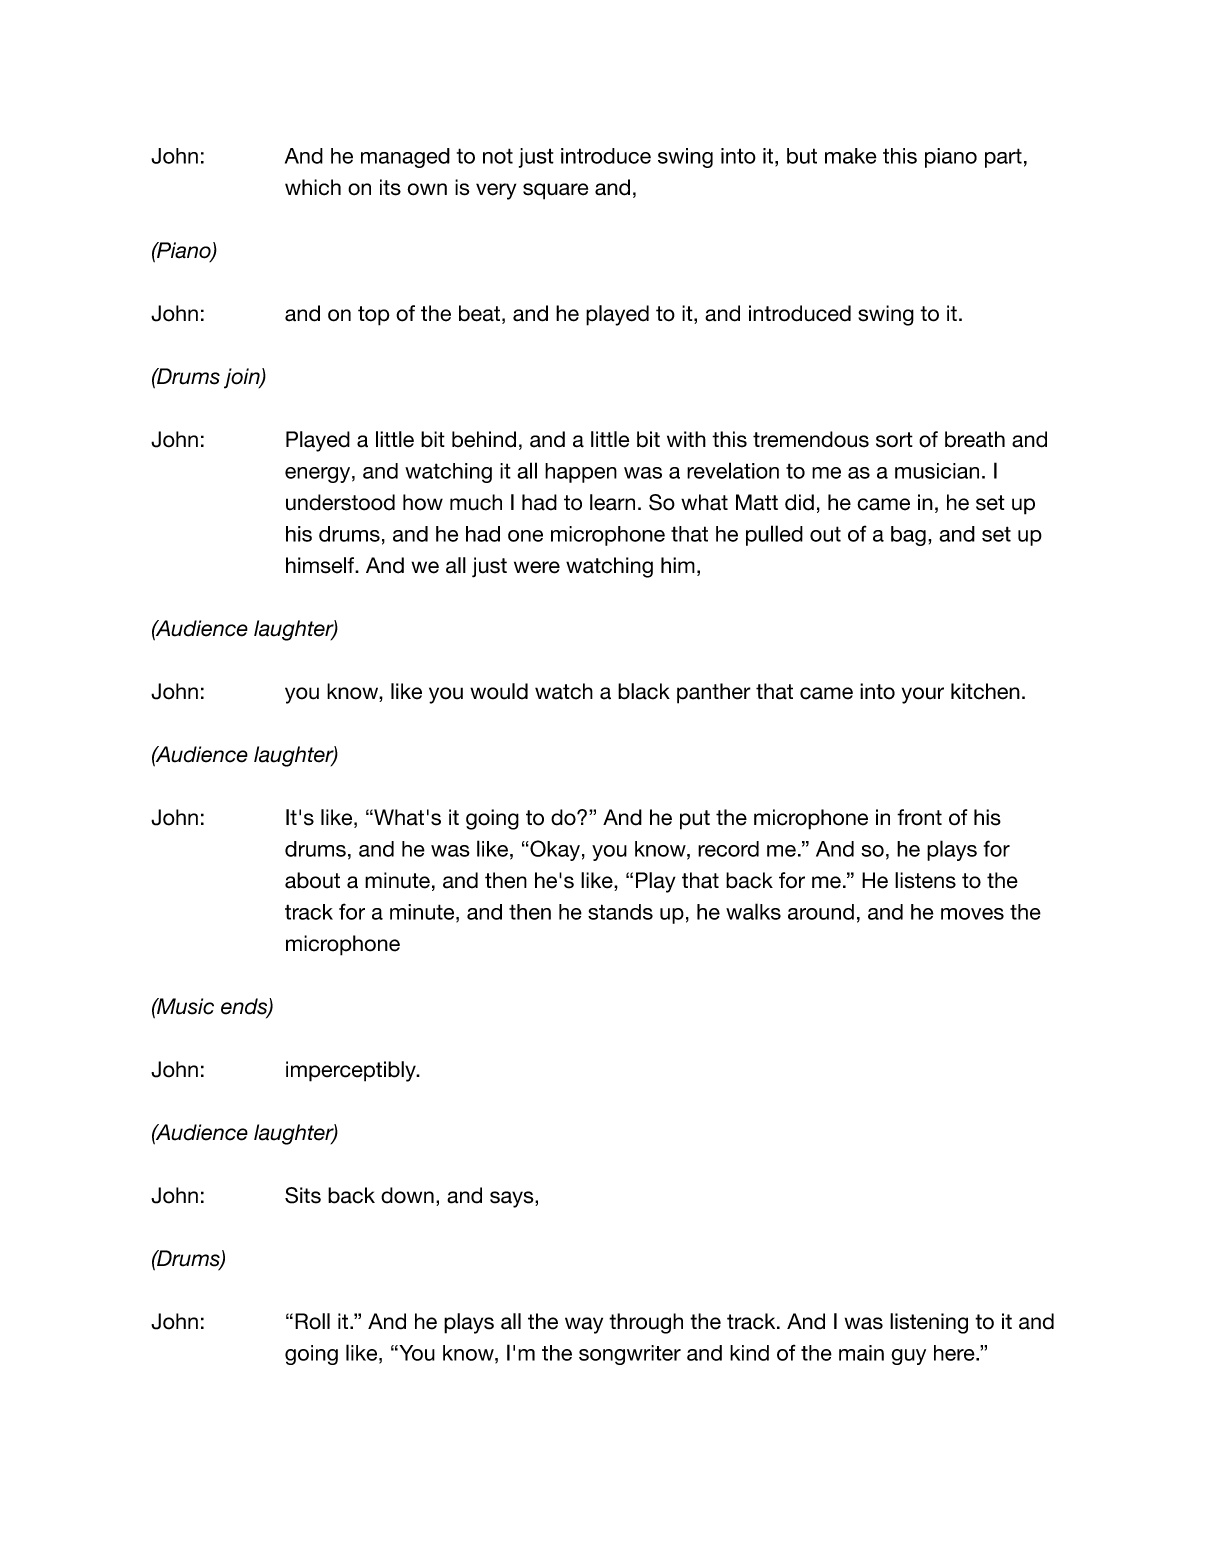 This document has width=1210, height=1565. I want to click on Roll, so click(312, 1321).
